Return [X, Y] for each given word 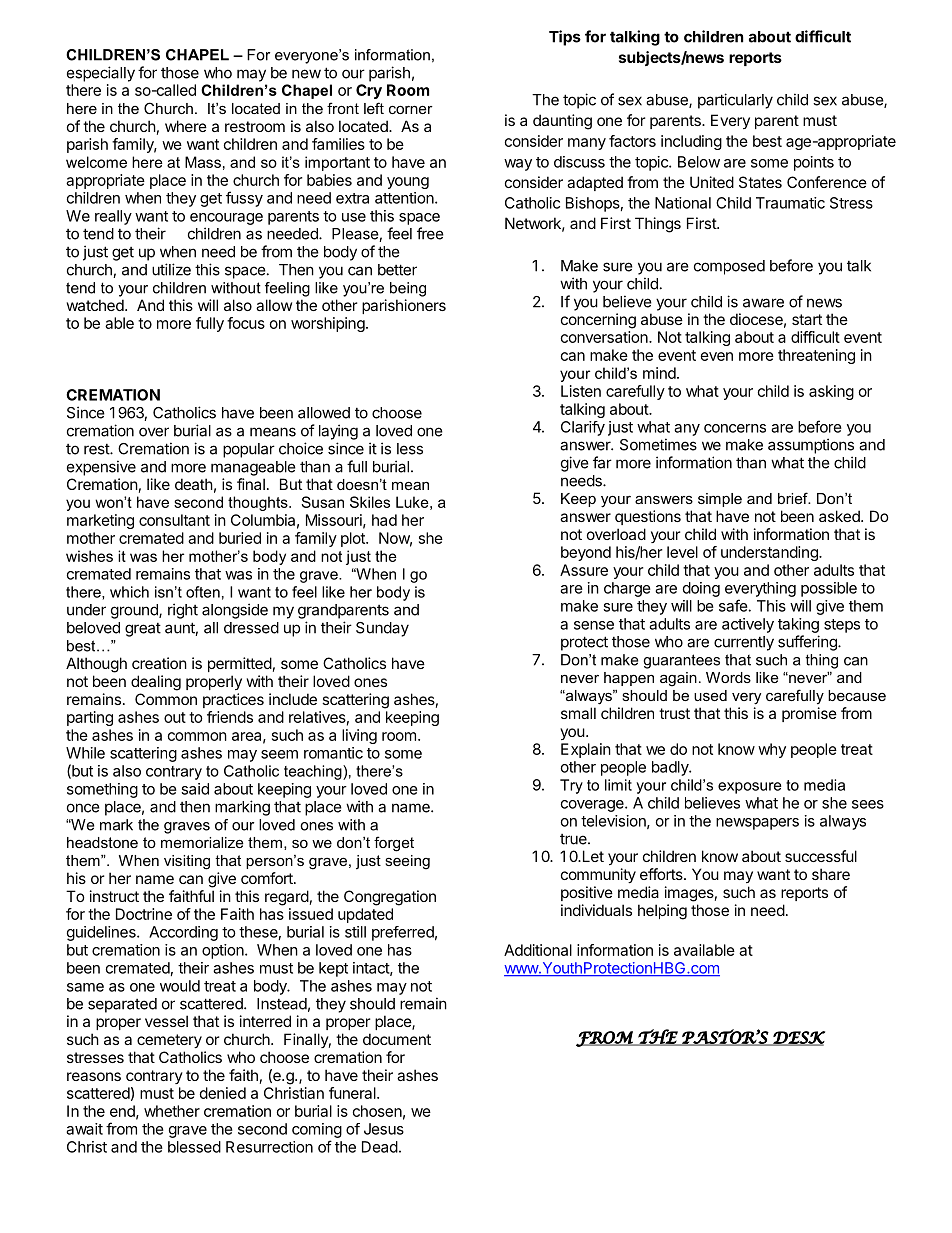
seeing [407, 862]
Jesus [384, 1129]
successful [821, 856]
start [807, 319]
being [408, 289]
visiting [187, 862]
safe [733, 605]
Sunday [382, 629]
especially [101, 74]
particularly [735, 101]
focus [246, 323]
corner [411, 109]
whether [172, 1111]
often [203, 592]
